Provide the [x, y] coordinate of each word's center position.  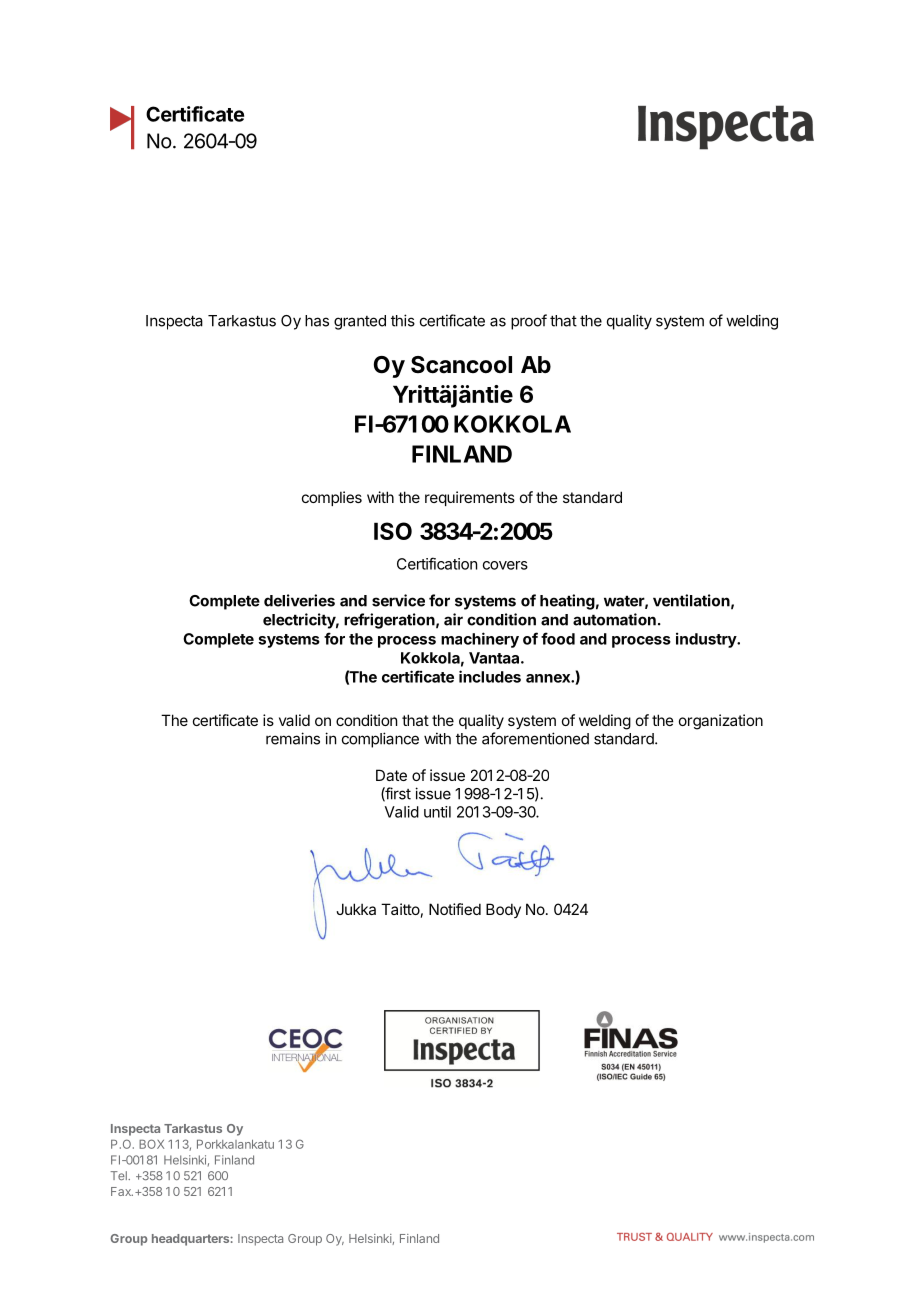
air [453, 619]
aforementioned [535, 738]
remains [293, 738]
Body [503, 910]
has [317, 321]
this [403, 320]
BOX [151, 1144]
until [437, 812]
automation [614, 619]
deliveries [299, 600]
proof [529, 322]
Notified [455, 909]
